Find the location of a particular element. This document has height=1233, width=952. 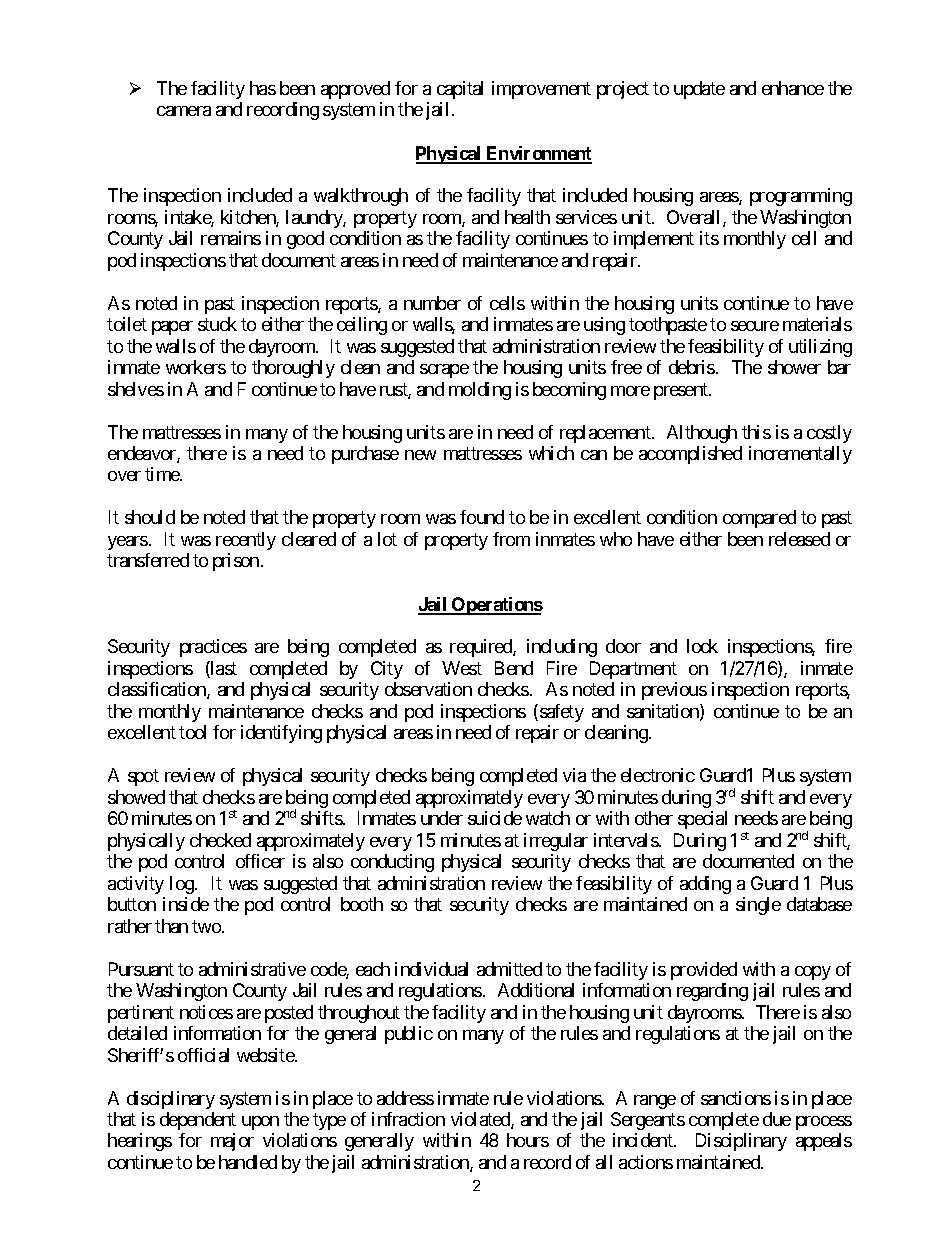

single is located at coordinates (758, 906).
